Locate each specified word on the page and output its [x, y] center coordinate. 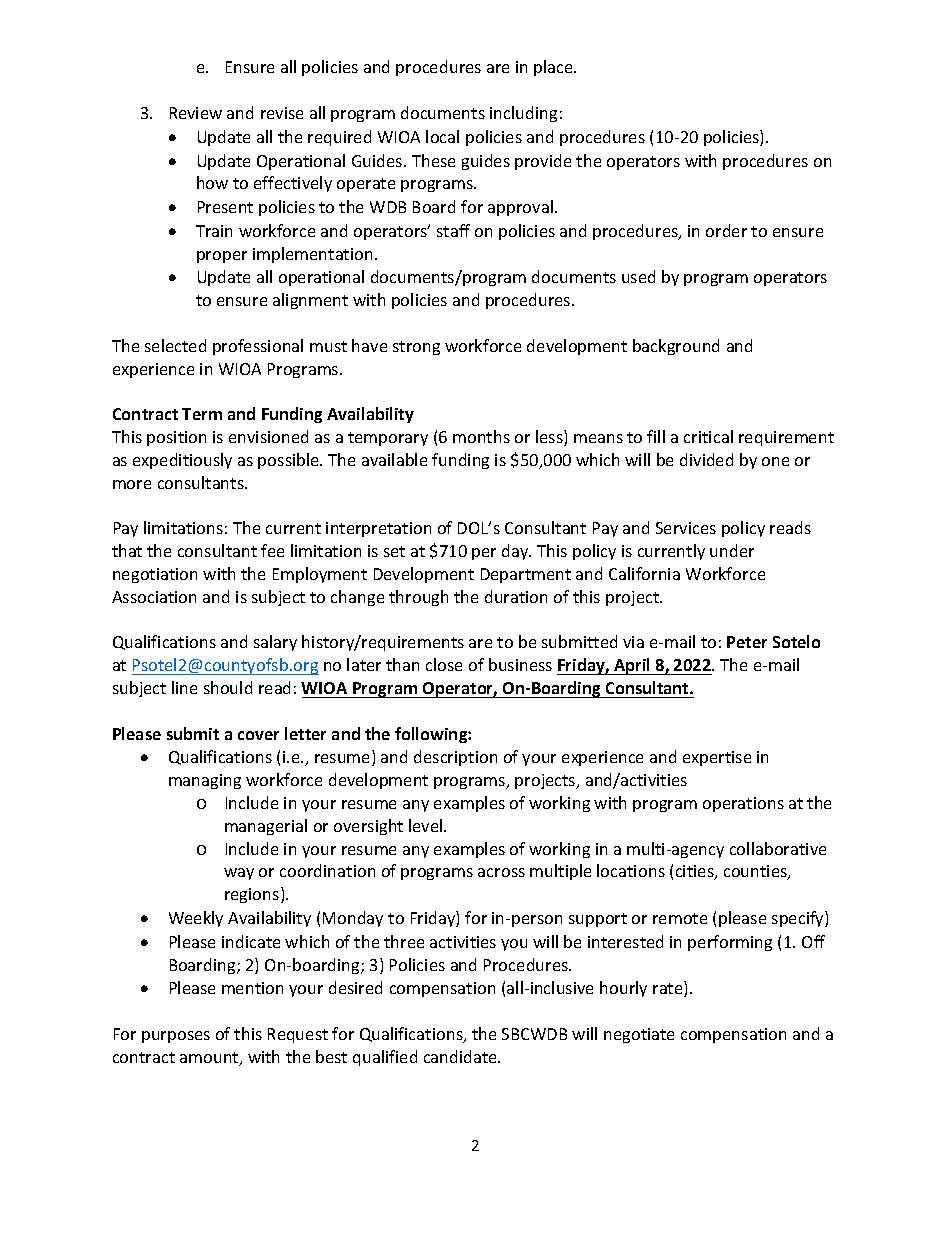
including [523, 114]
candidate [461, 1056]
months [481, 436]
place [554, 68]
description [455, 758]
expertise [717, 758]
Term [202, 414]
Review [196, 113]
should [228, 687]
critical [708, 436]
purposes [176, 1037]
